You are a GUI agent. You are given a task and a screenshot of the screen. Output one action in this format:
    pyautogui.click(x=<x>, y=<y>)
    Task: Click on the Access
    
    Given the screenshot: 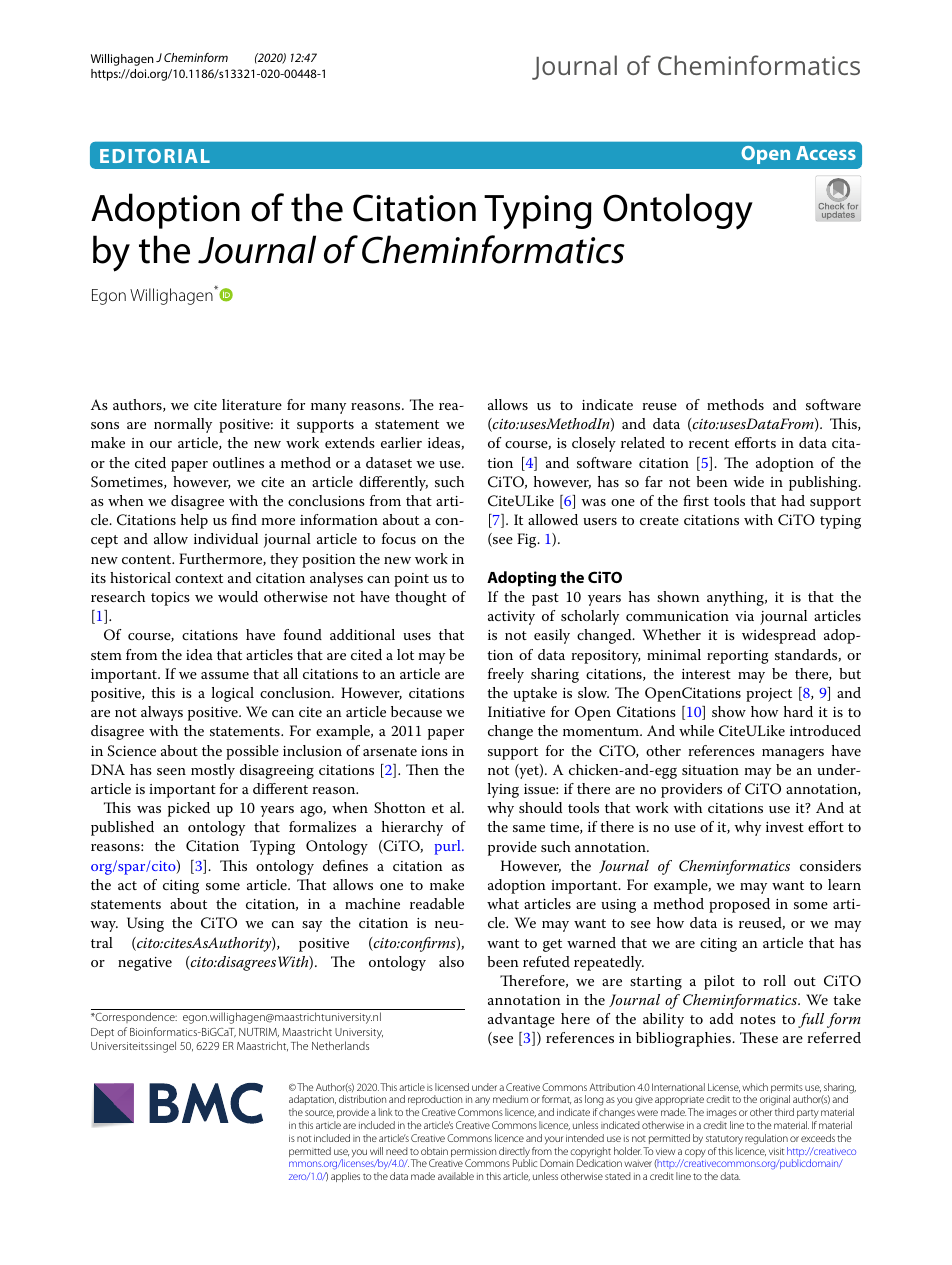 What is the action you would take?
    pyautogui.click(x=826, y=153)
